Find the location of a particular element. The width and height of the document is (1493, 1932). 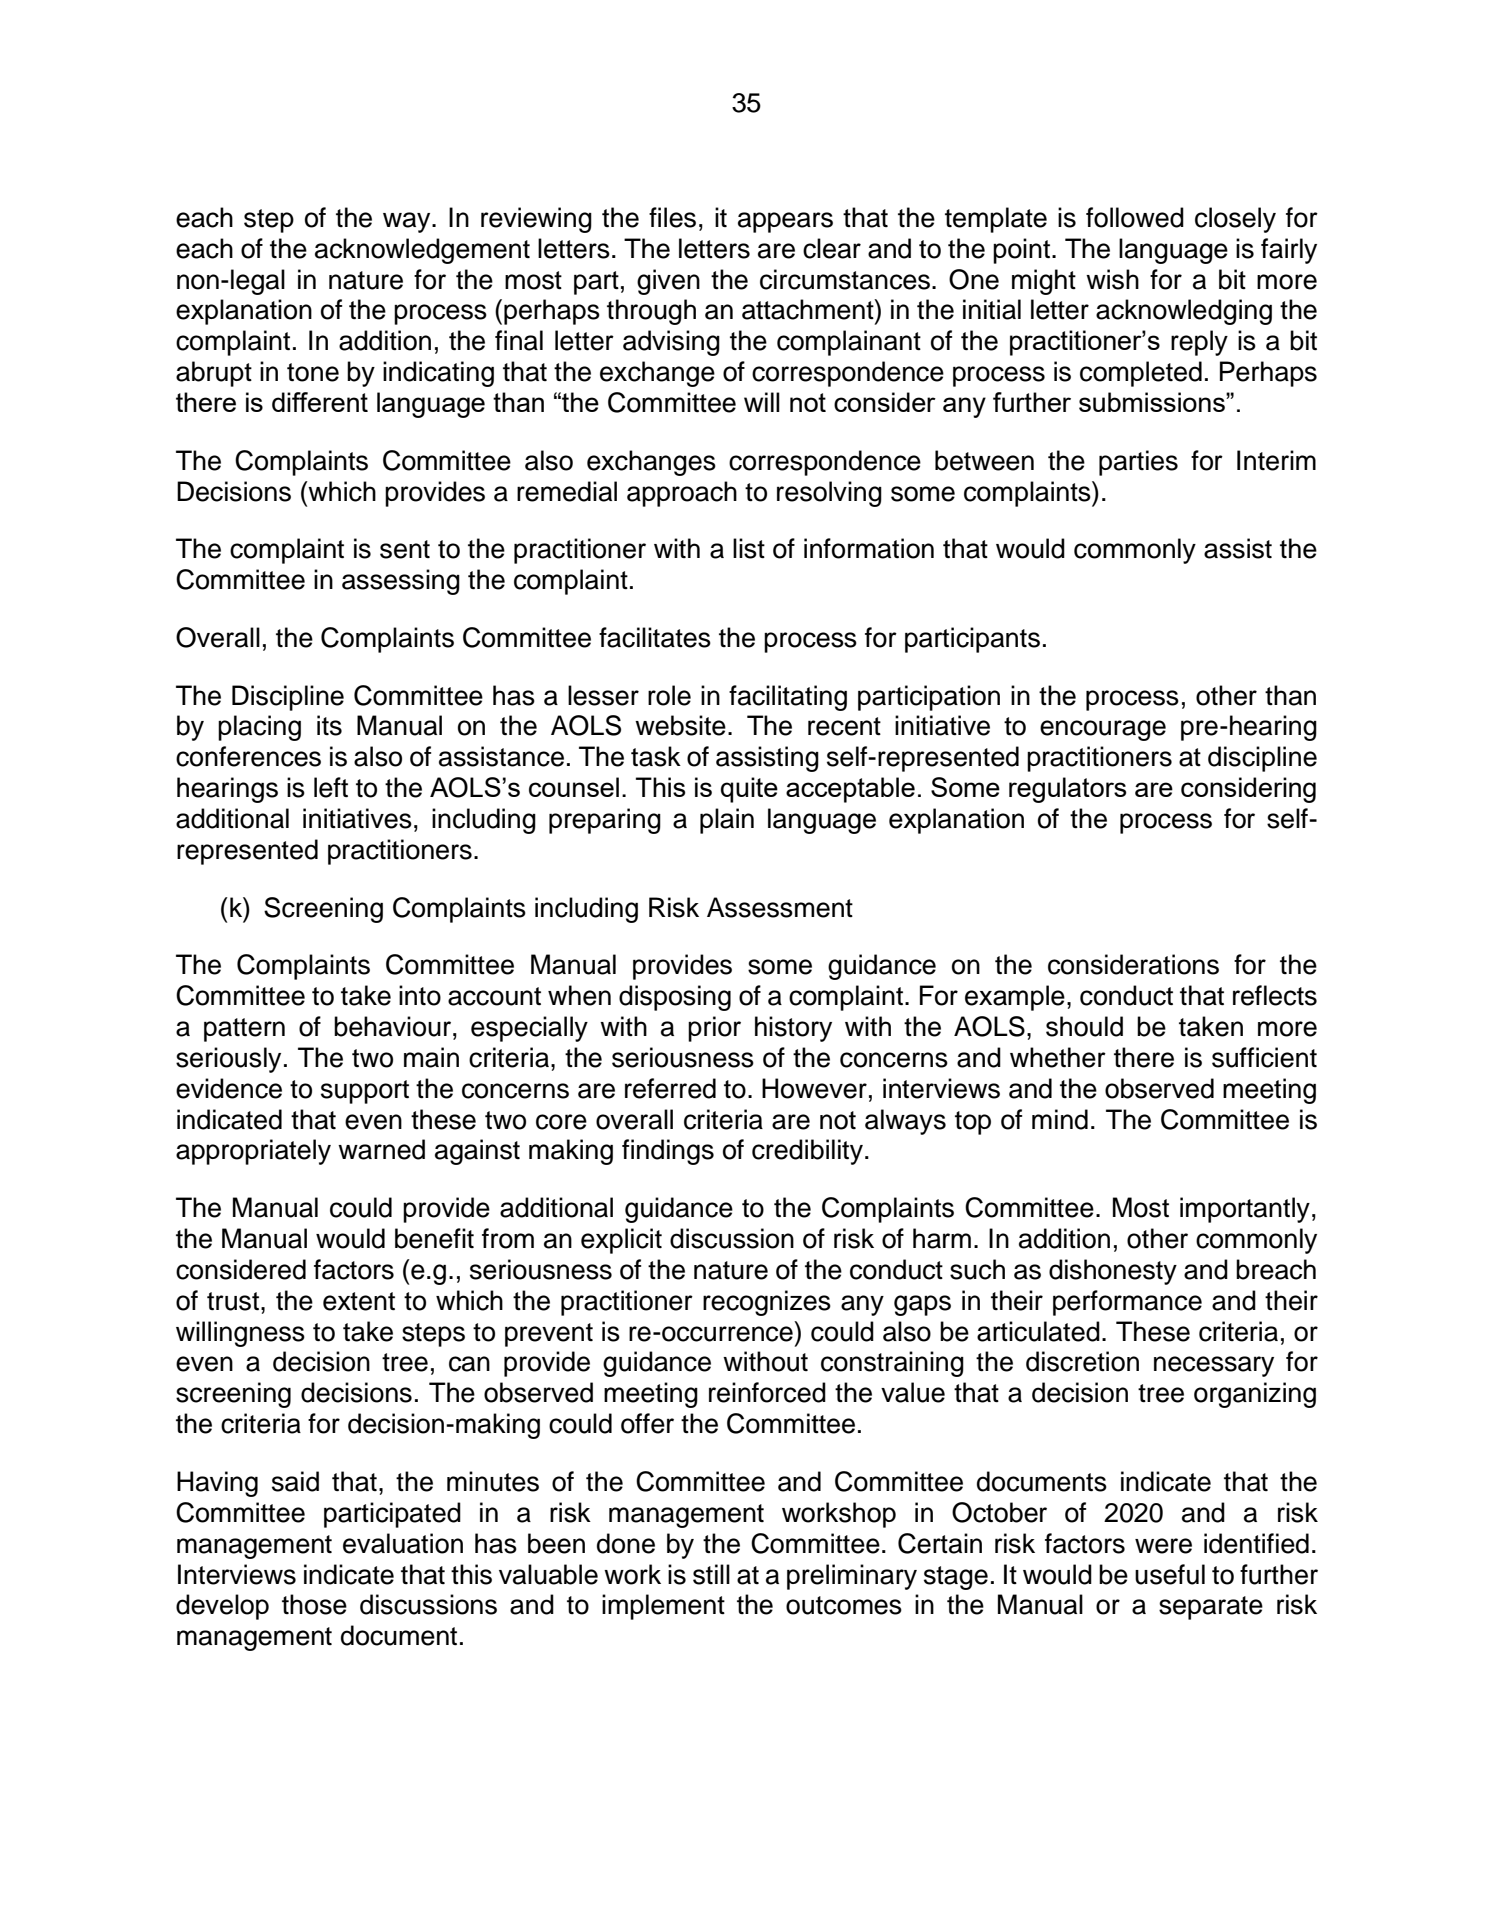

useful is located at coordinates (1170, 1574).
